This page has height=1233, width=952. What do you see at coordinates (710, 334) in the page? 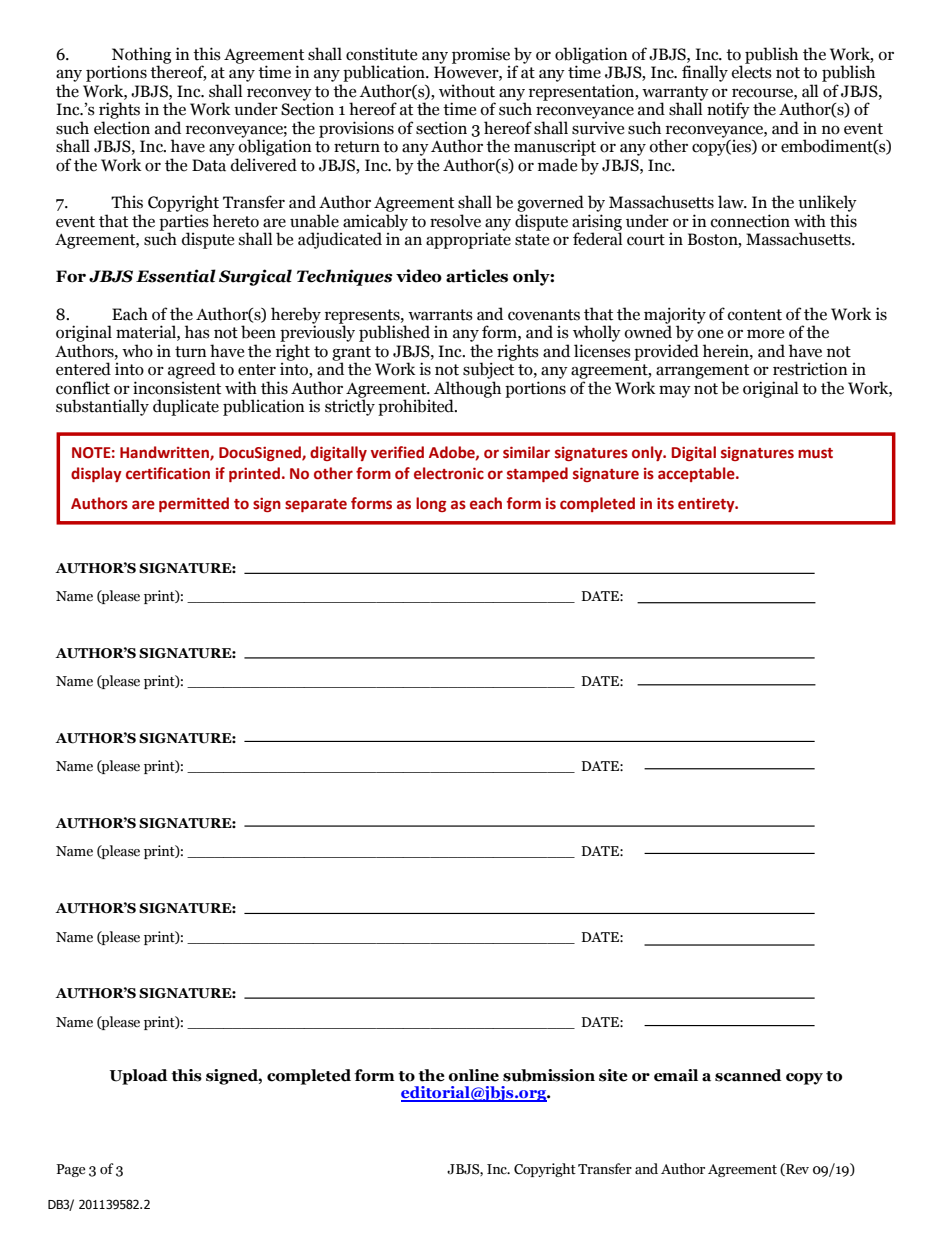
I see `one` at bounding box center [710, 334].
